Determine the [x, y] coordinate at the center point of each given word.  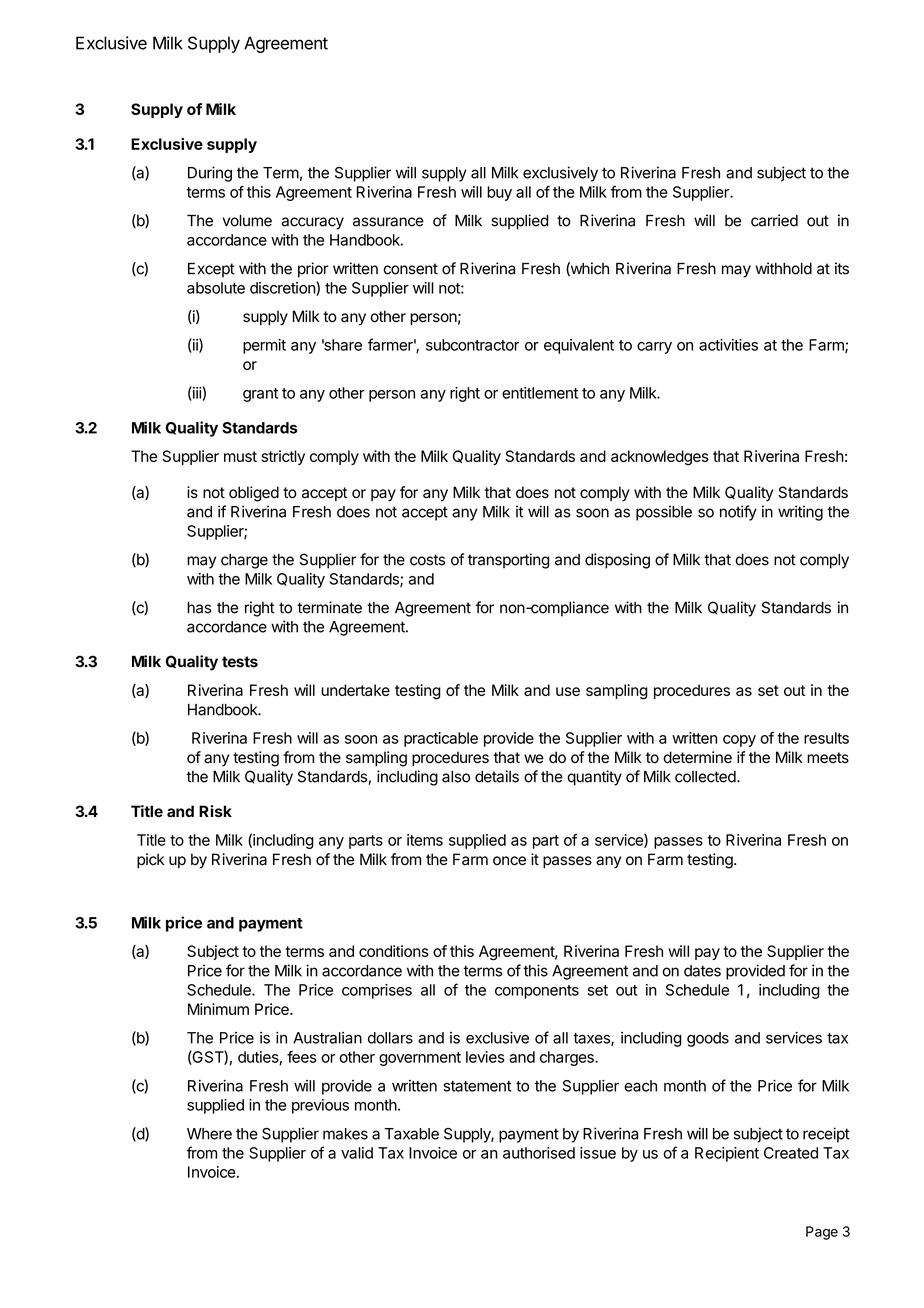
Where [209, 1134]
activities [728, 345]
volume [247, 221]
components [537, 992]
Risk [215, 811]
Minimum [218, 1009]
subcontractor [472, 345]
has [199, 608]
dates [702, 971]
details [497, 776]
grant [260, 395]
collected [705, 777]
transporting [509, 561]
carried [774, 220]
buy [499, 193]
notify [738, 513]
